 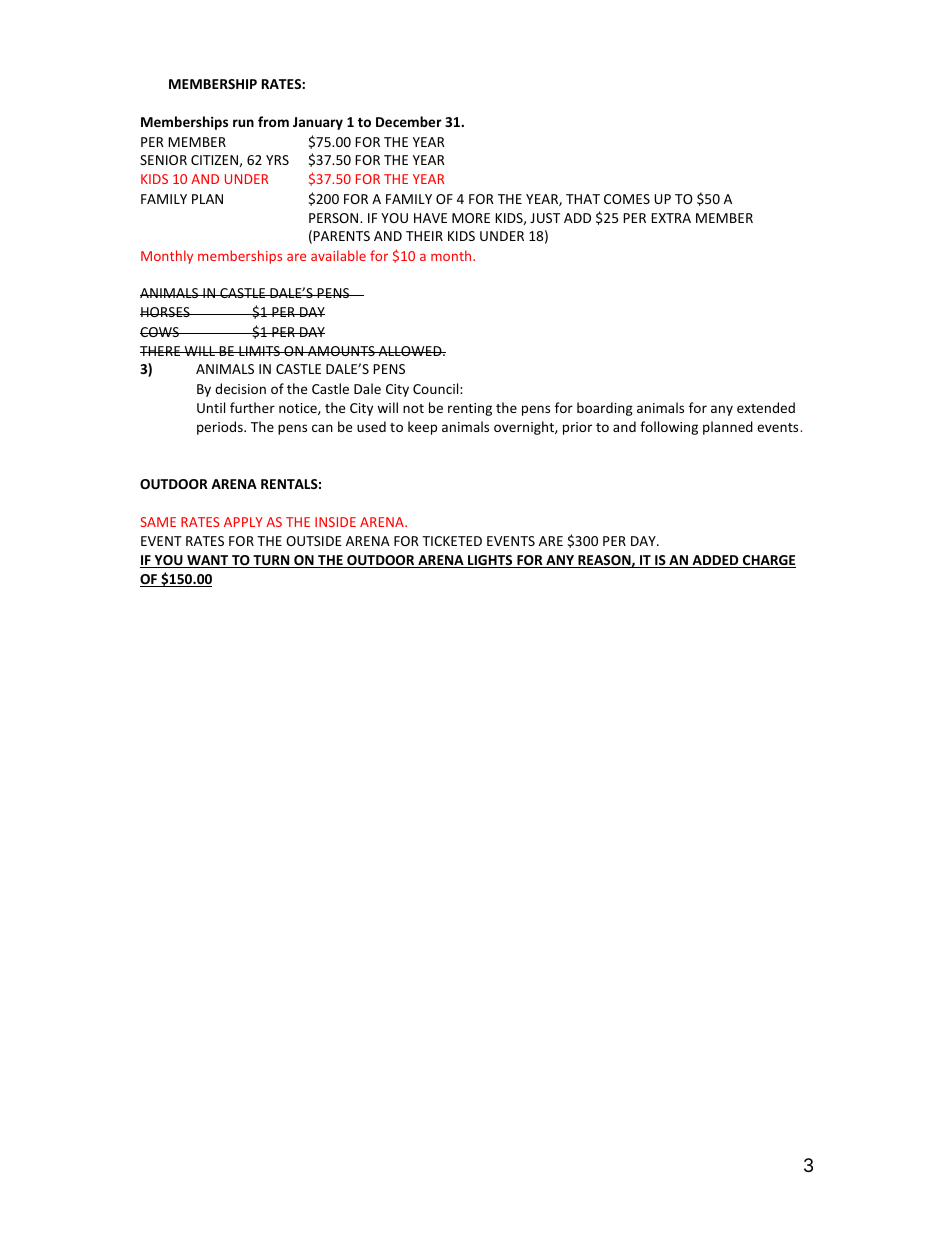 What do you see at coordinates (208, 561) in the image?
I see `WANT` at bounding box center [208, 561].
